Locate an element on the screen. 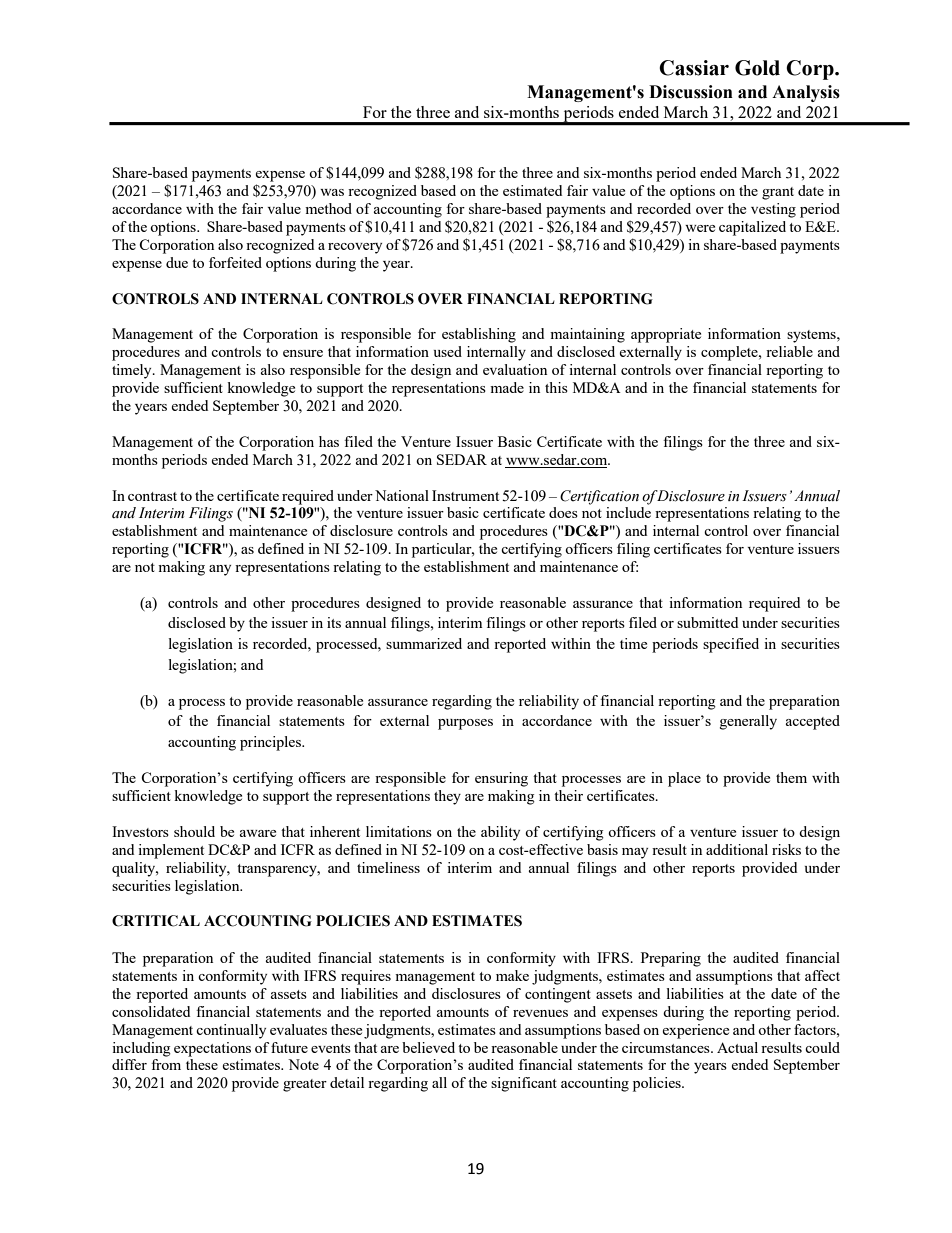 This screenshot has width=952, height=1233. believed is located at coordinates (428, 1047).
